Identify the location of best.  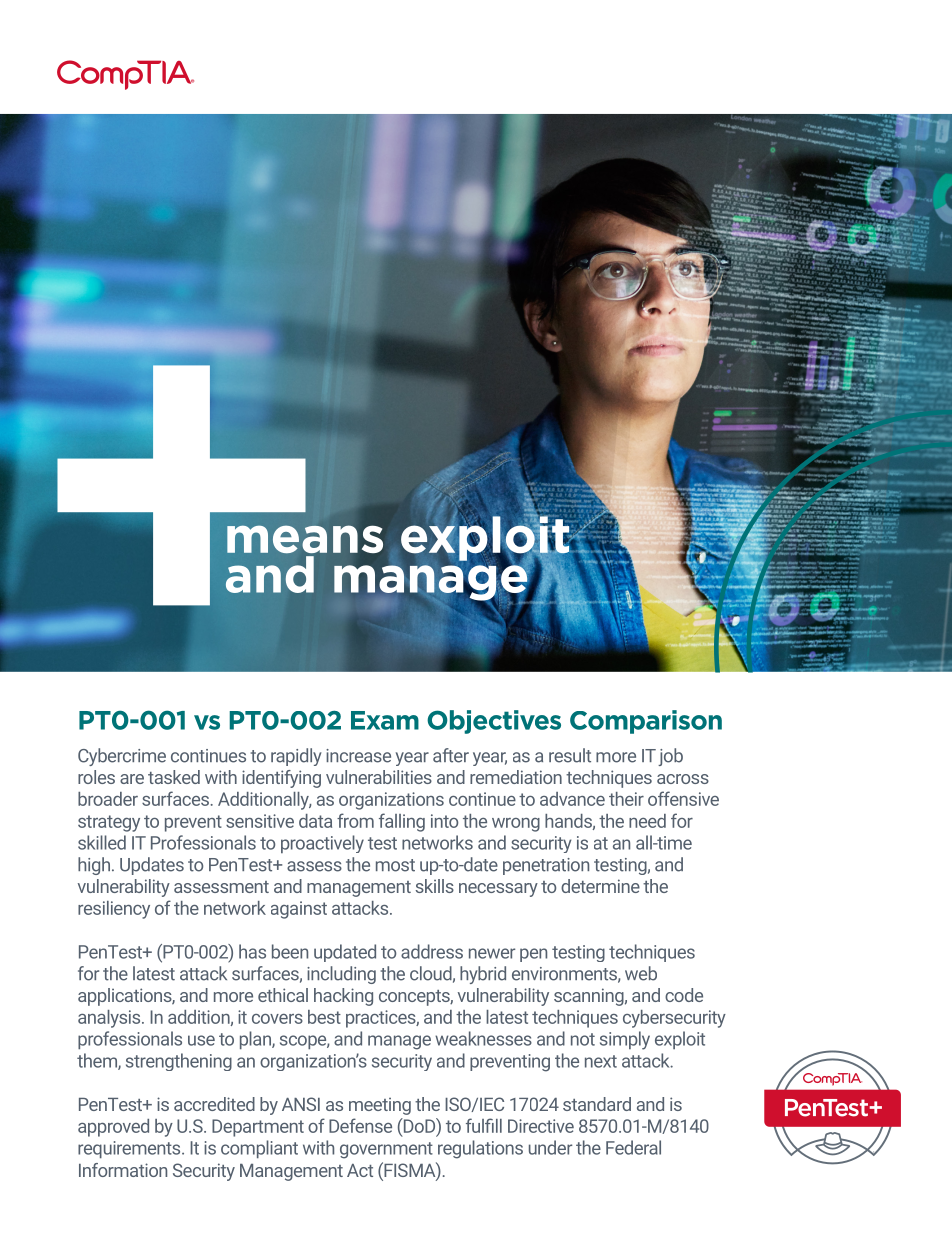
(324, 1017).
